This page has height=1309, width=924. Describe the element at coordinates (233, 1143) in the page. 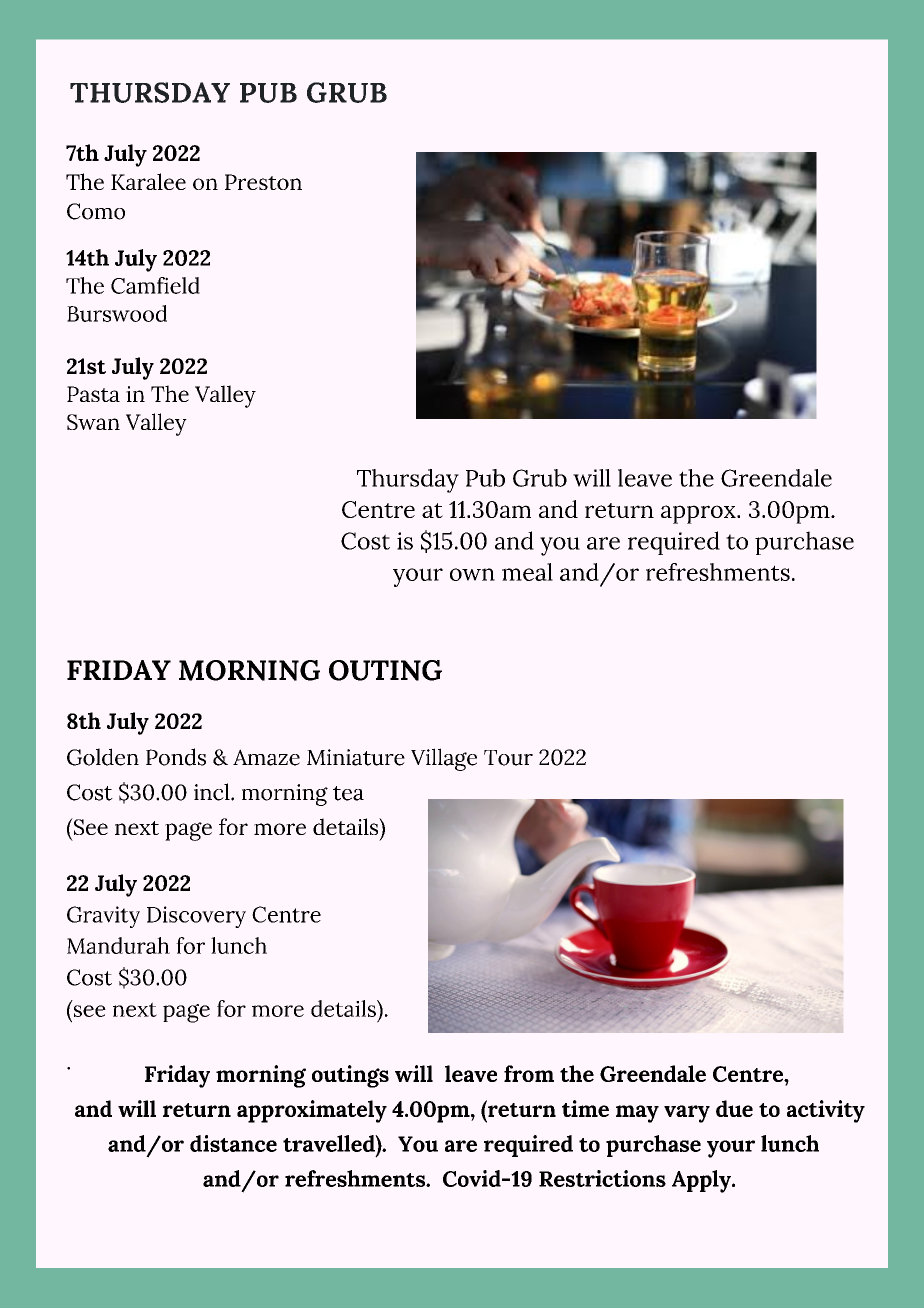

I see `distance` at that location.
